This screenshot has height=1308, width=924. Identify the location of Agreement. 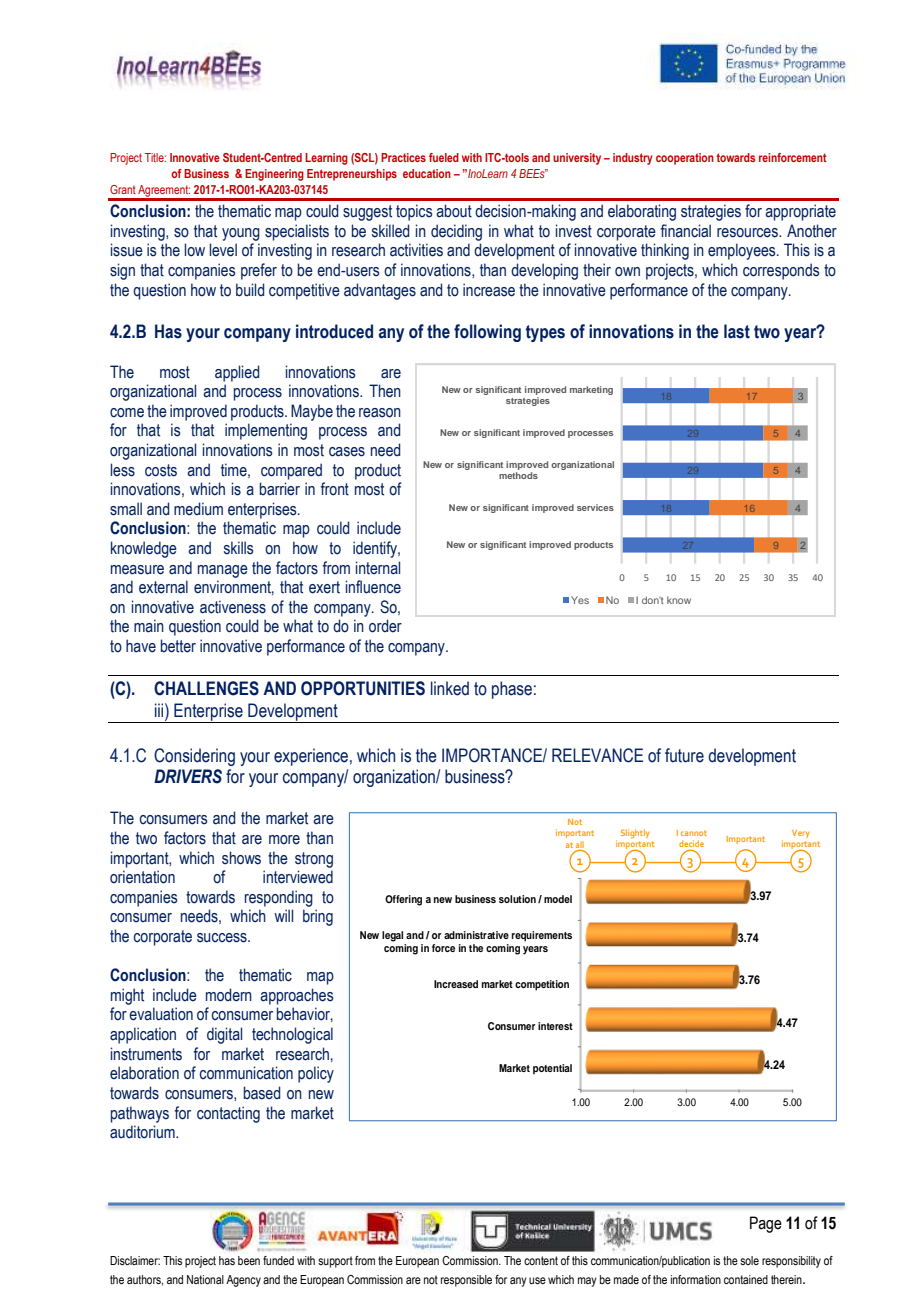
(164, 192).
